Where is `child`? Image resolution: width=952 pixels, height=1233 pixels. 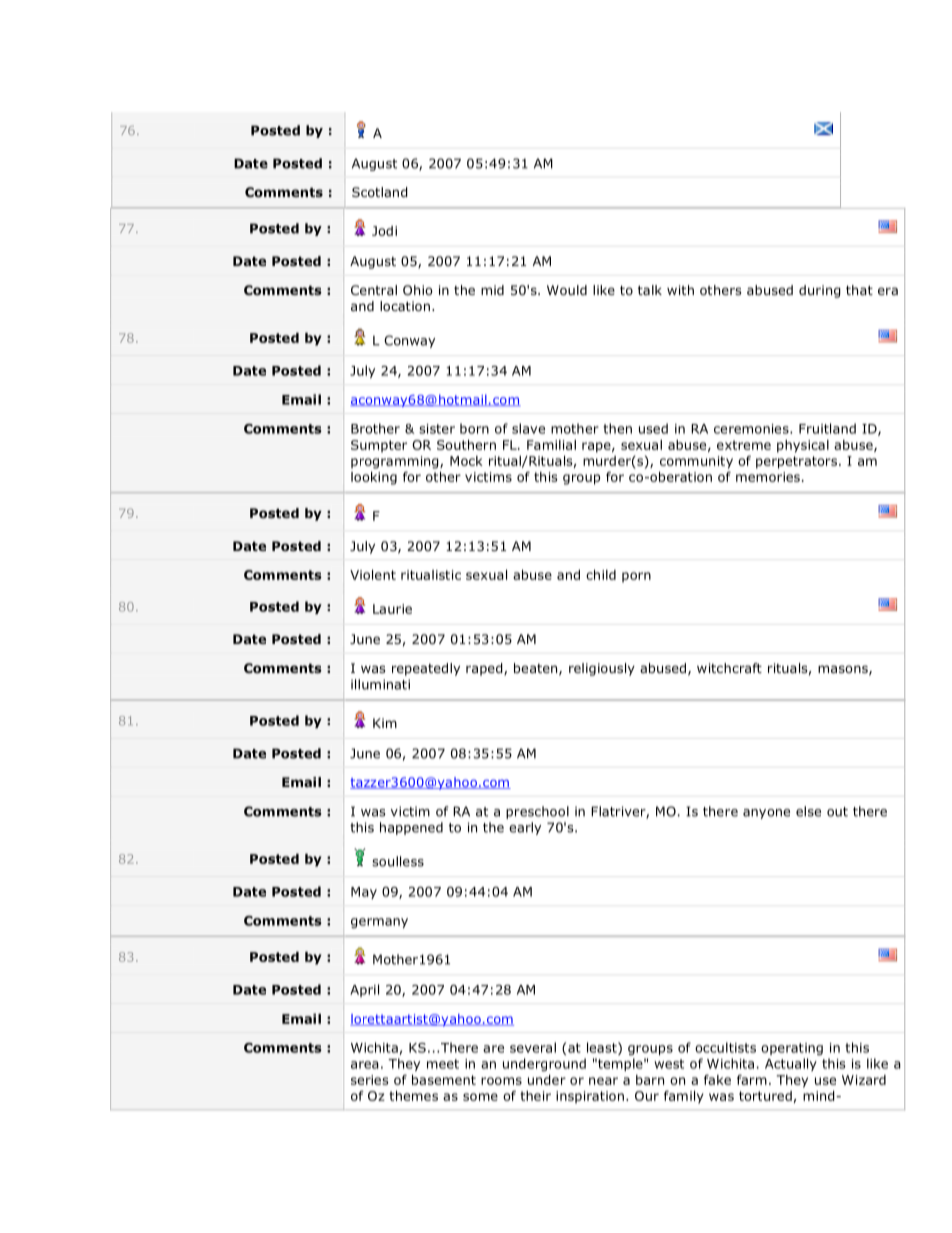
child is located at coordinates (601, 575).
